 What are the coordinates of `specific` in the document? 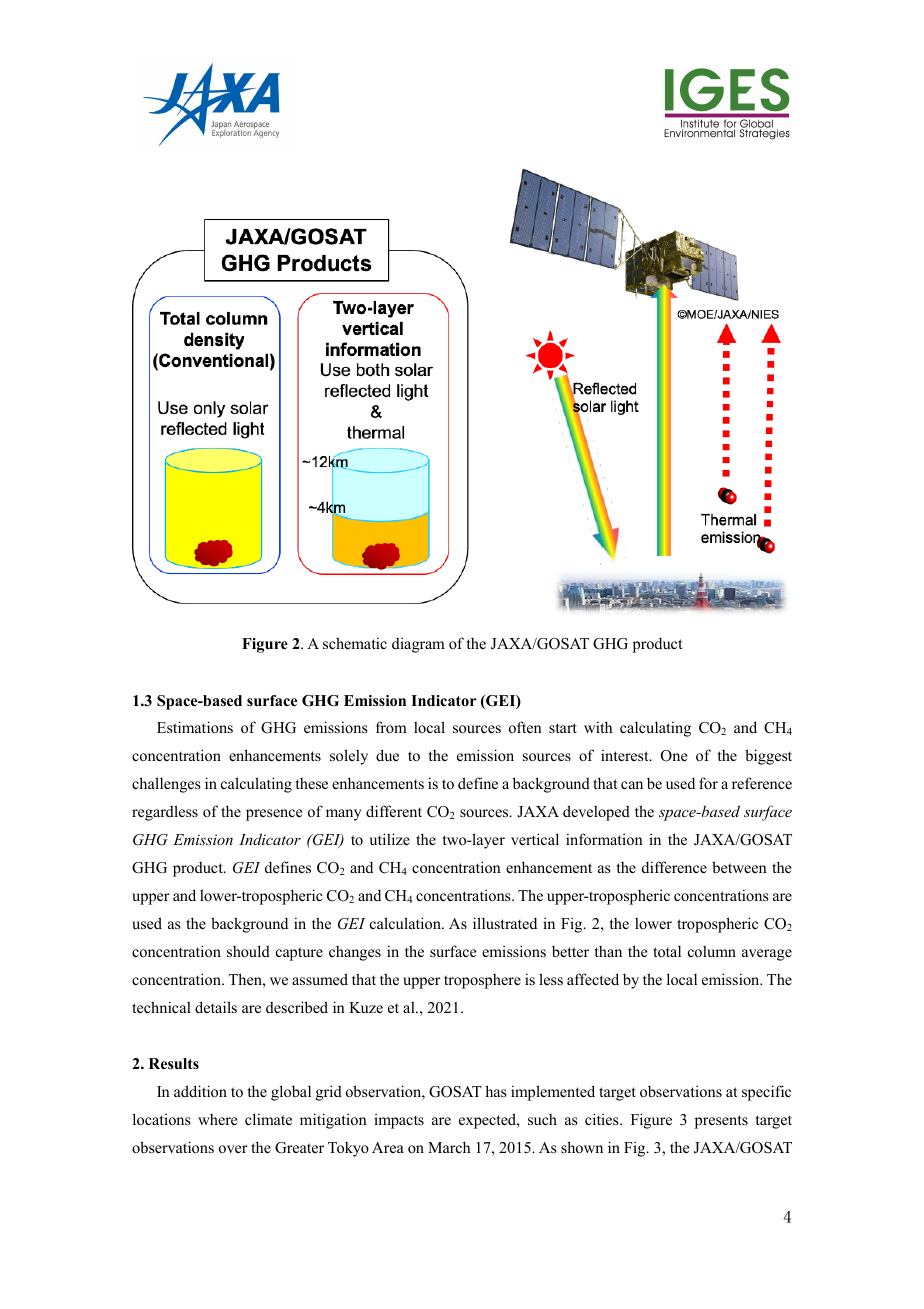 It's located at (766, 1093).
